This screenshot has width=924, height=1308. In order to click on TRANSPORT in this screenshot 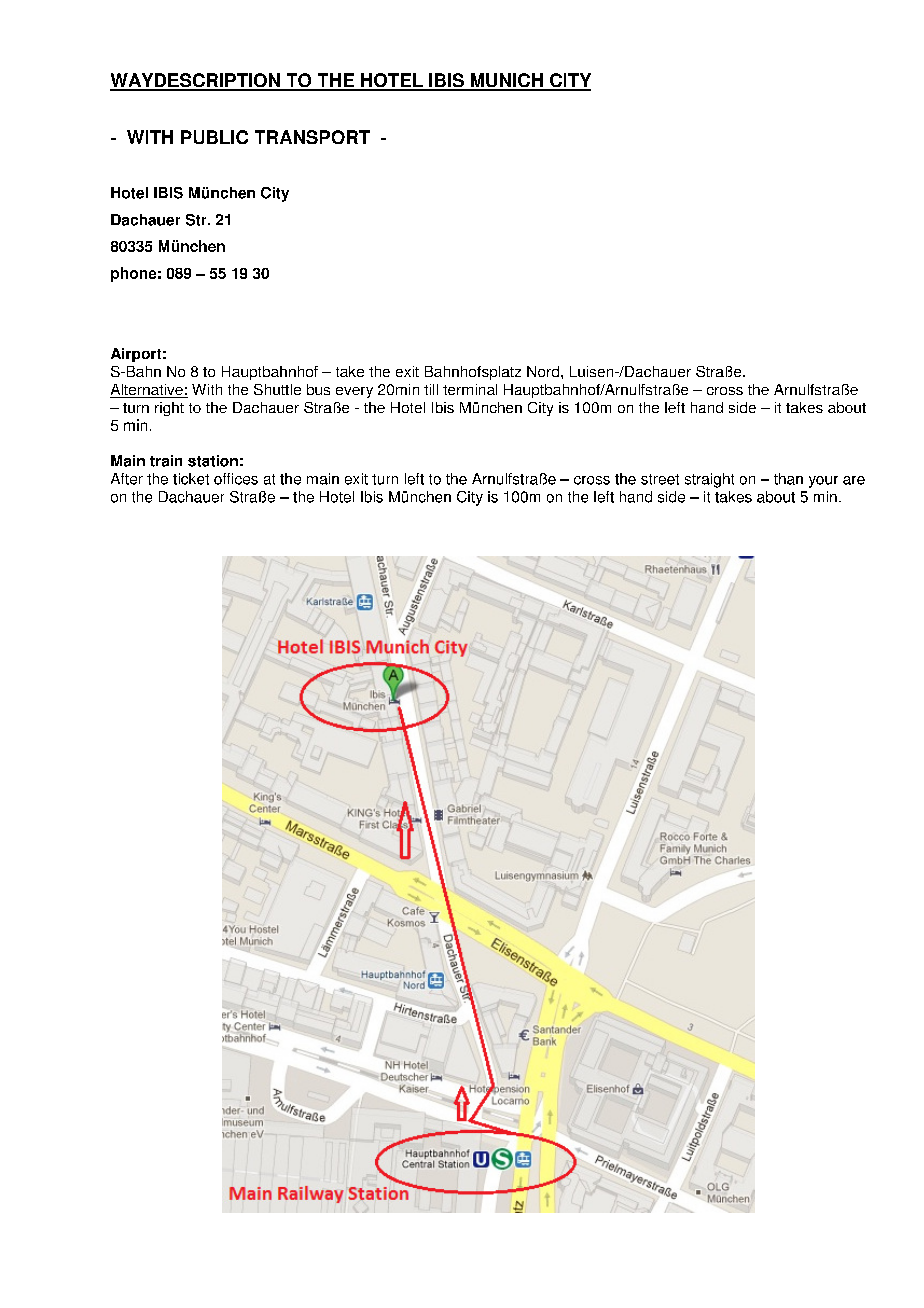, I will do `click(312, 137)`.
